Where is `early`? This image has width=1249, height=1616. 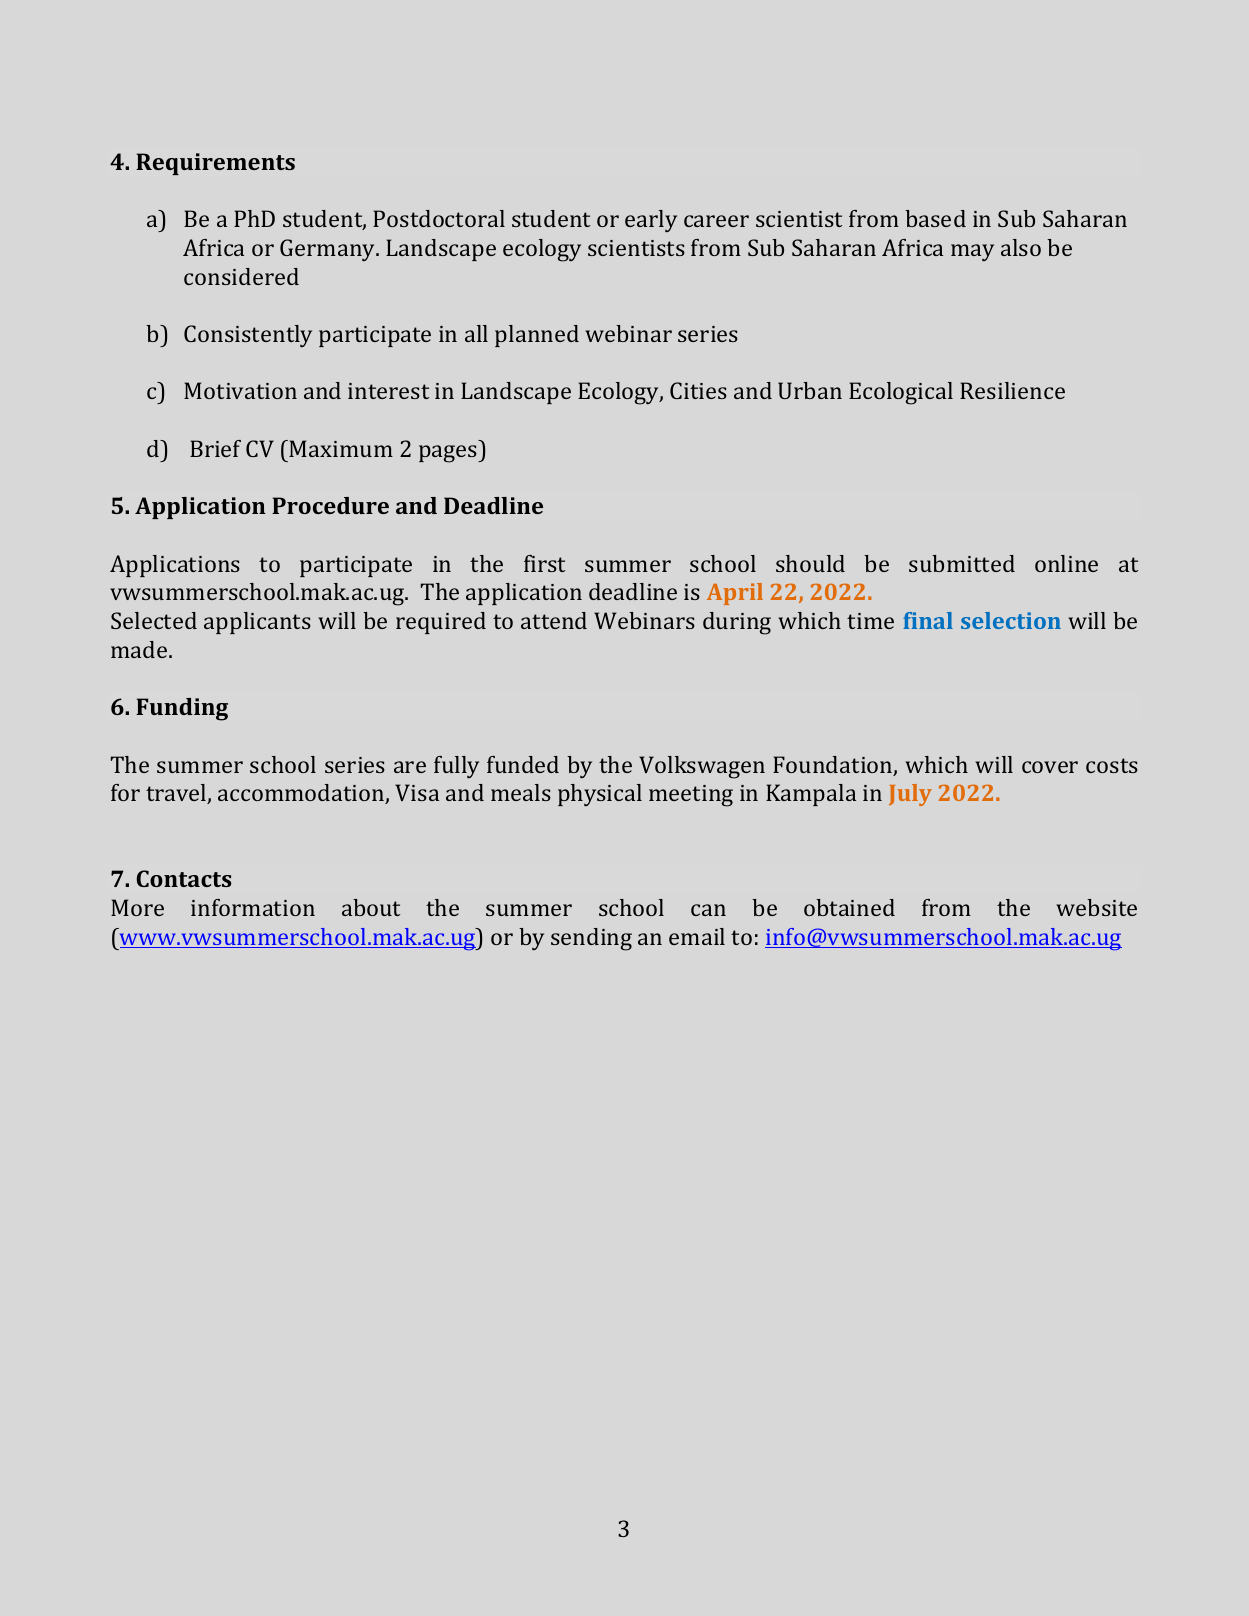 early is located at coordinates (651, 221).
